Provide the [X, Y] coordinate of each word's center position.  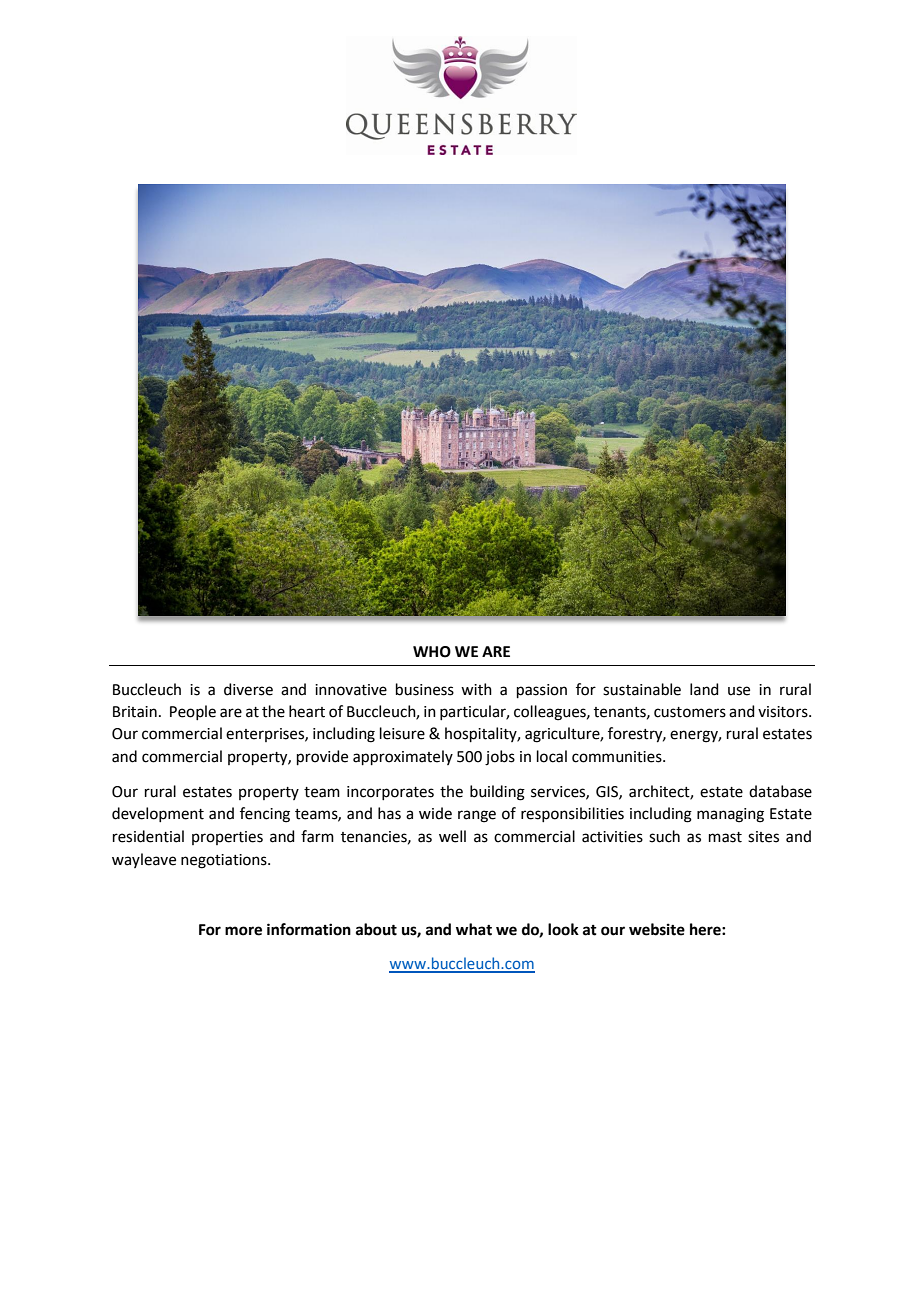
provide [322, 757]
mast [725, 837]
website [657, 929]
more [243, 931]
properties [227, 838]
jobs [500, 758]
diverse [248, 689]
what [474, 929]
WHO [432, 652]
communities [618, 757]
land [704, 689]
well [452, 836]
